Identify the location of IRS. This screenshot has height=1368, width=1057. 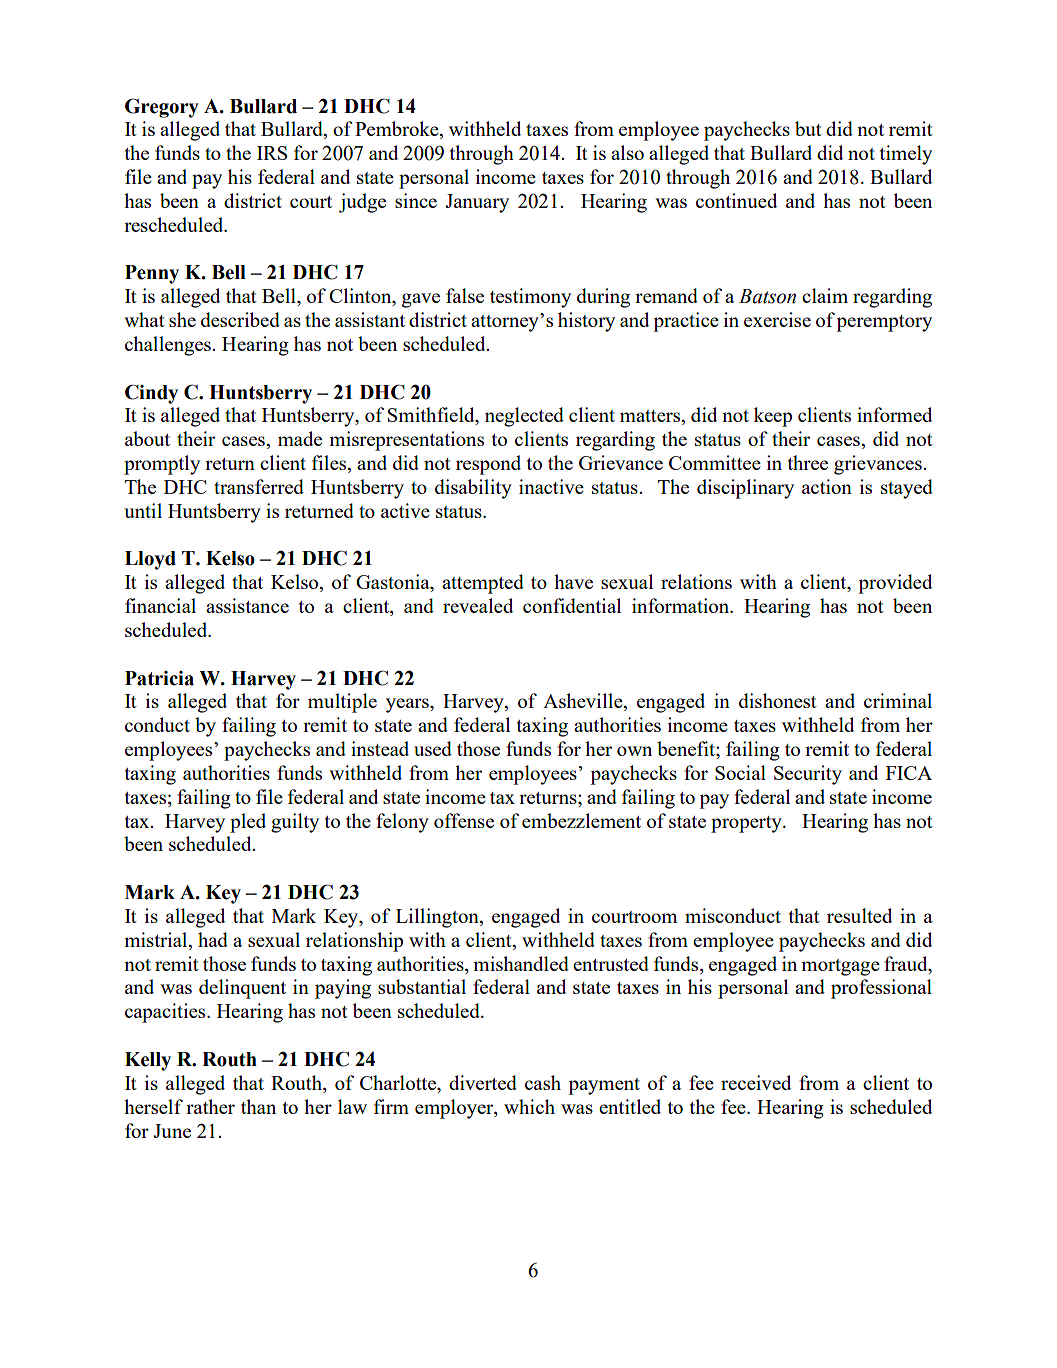
(272, 153).
